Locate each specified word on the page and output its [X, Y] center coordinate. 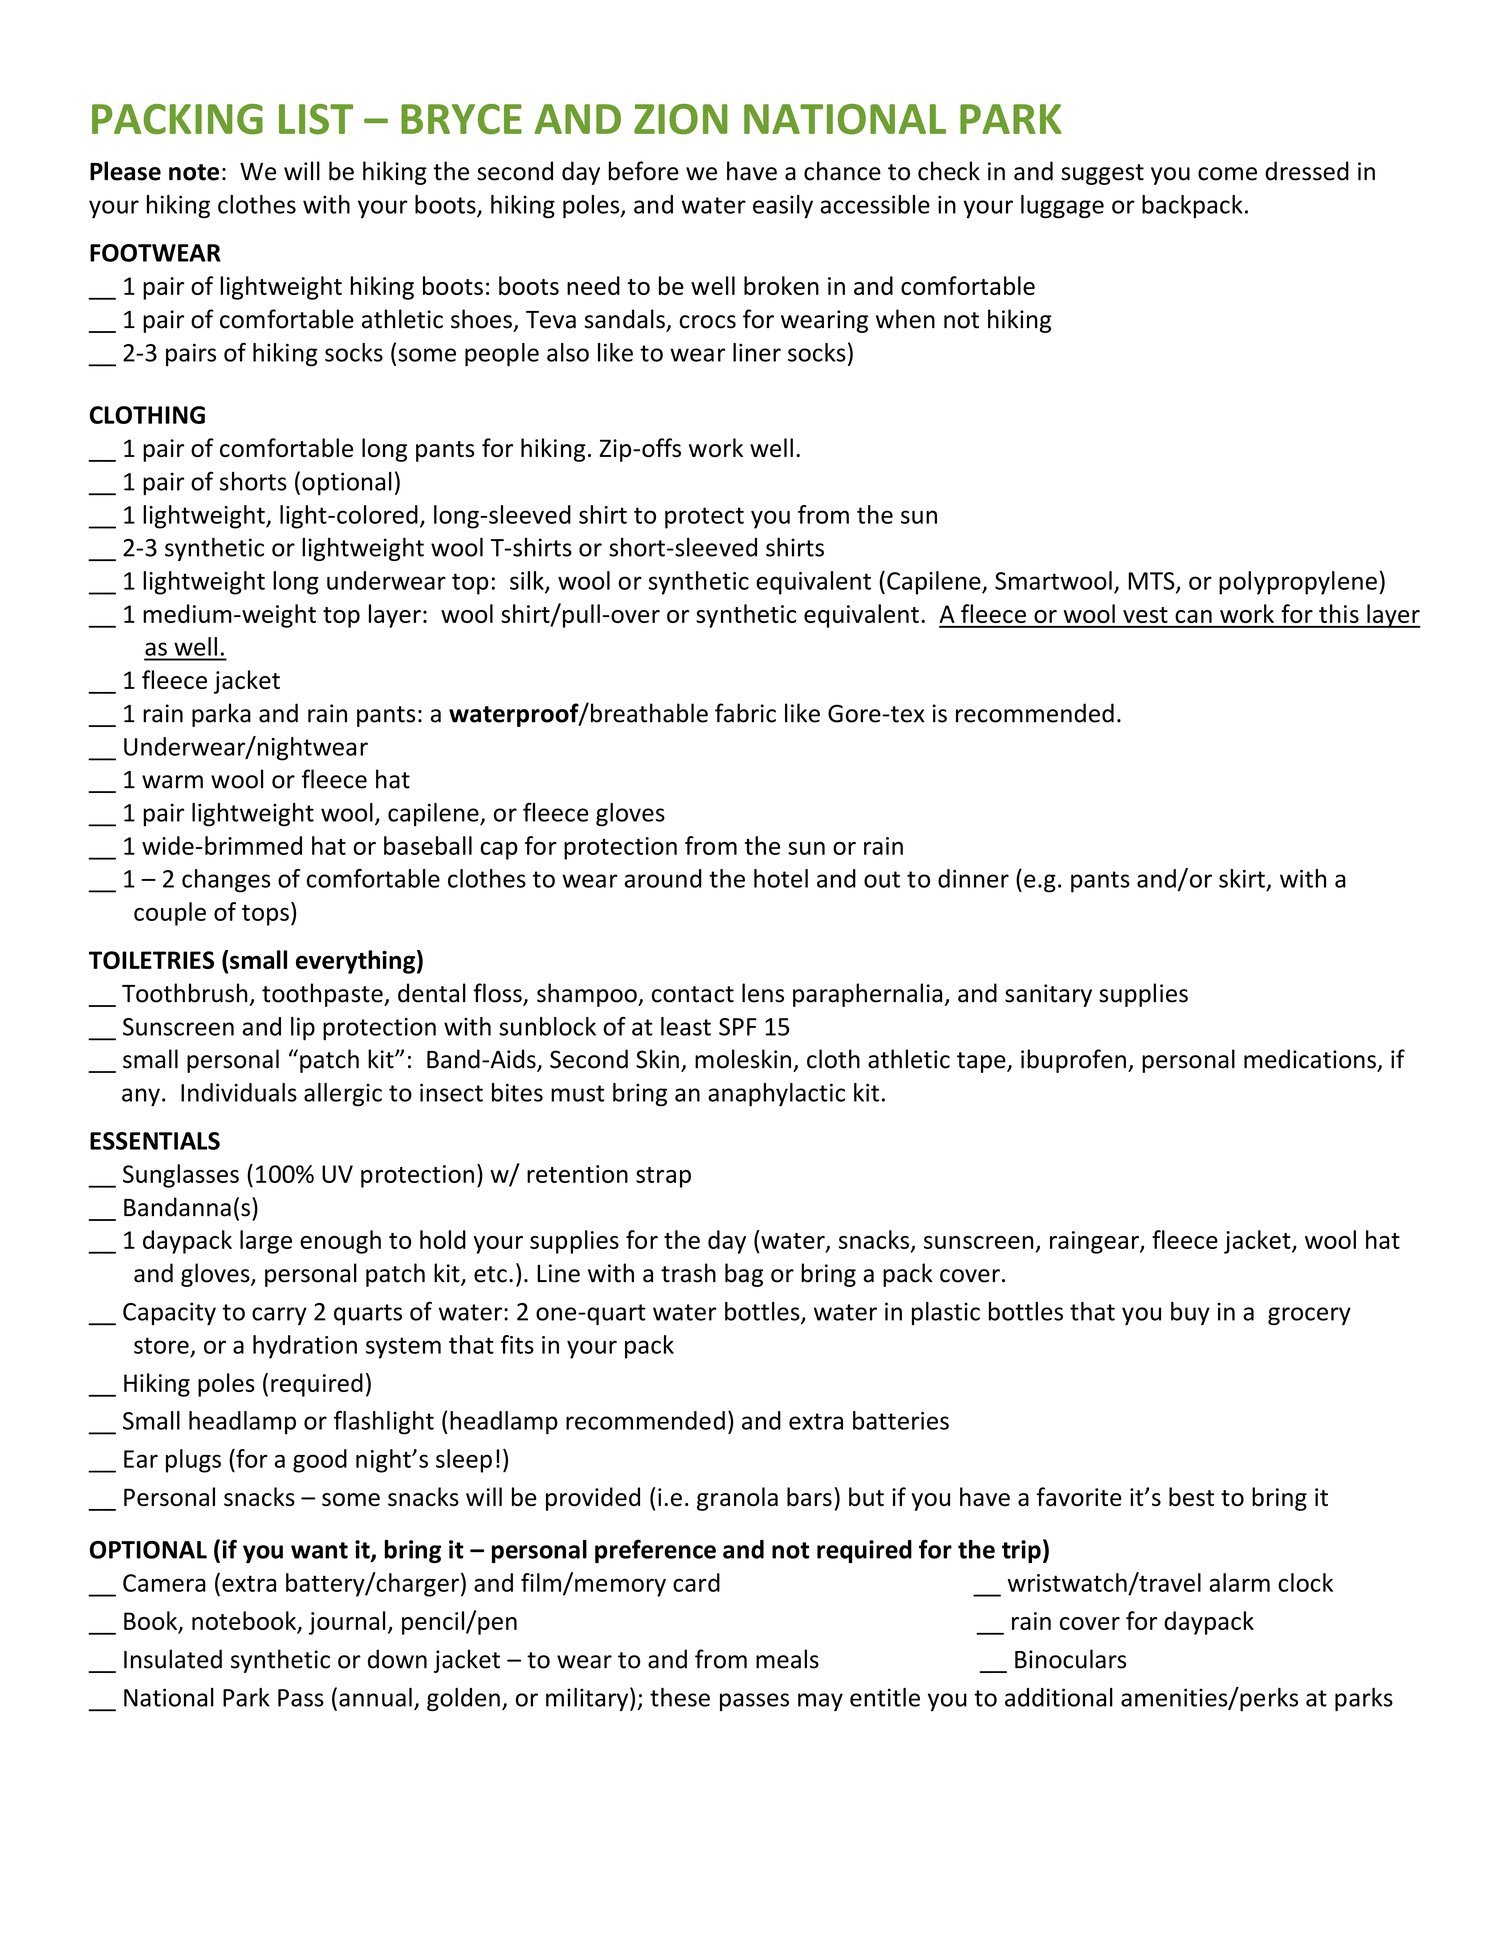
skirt [1242, 878]
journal [347, 1623]
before [644, 171]
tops [265, 915]
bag [744, 1275]
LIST [316, 119]
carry [279, 1316]
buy [1190, 1313]
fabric [745, 713]
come [1227, 174]
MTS [1152, 582]
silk [528, 581]
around [663, 878]
